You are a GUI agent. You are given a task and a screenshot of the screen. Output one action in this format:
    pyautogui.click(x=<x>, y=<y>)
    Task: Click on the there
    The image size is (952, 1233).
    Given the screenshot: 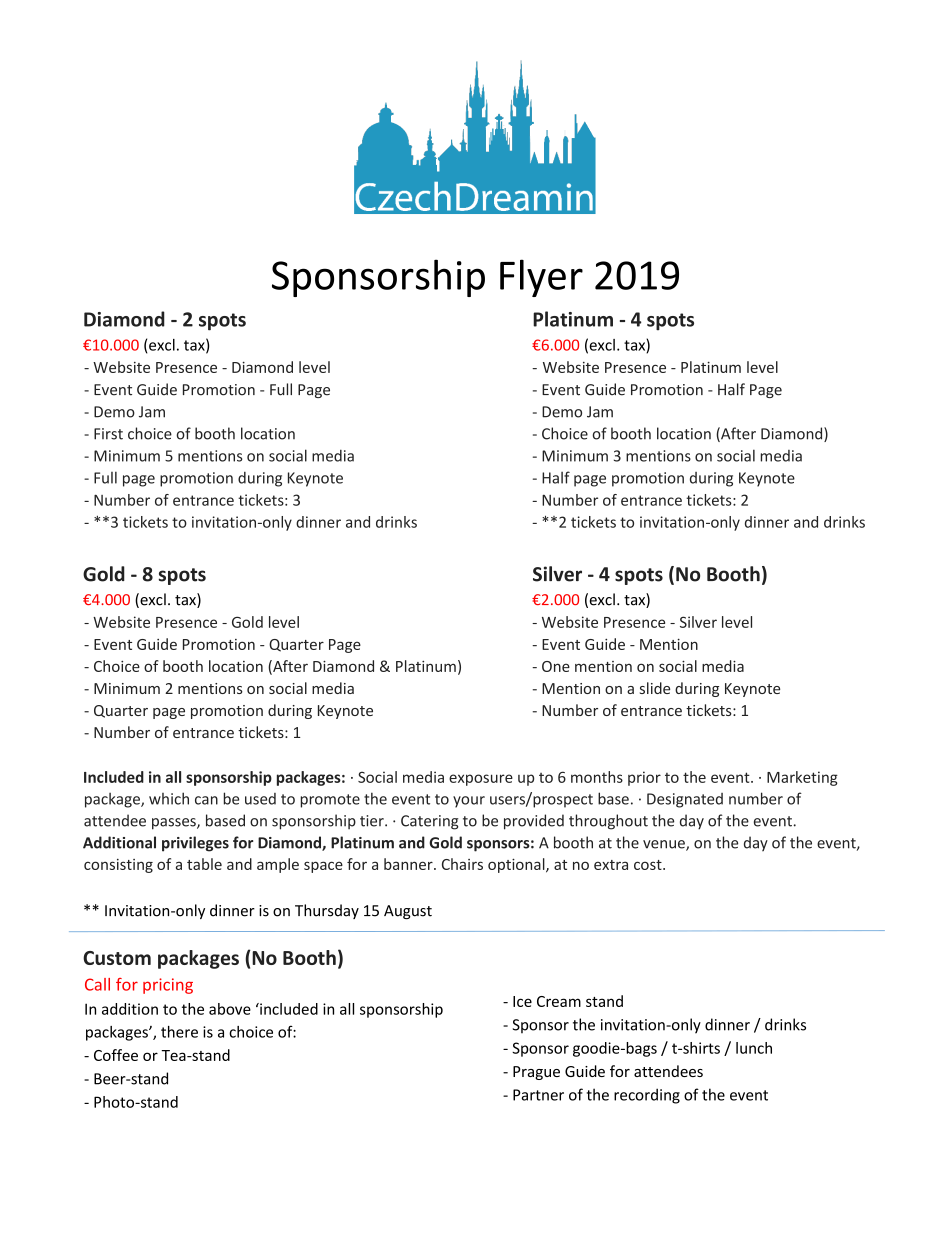 What is the action you would take?
    pyautogui.click(x=179, y=1032)
